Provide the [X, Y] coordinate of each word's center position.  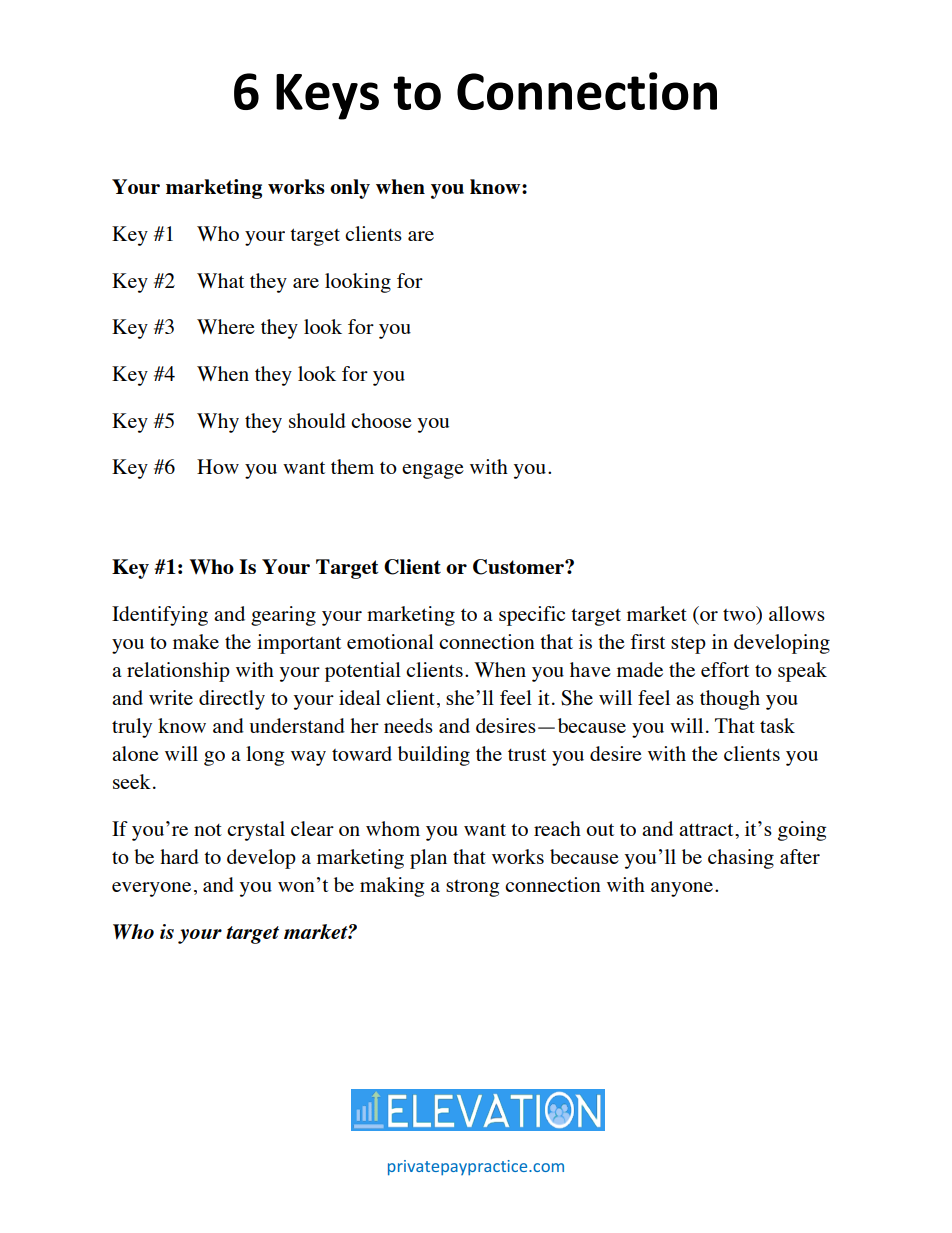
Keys [327, 97]
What [220, 280]
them [352, 466]
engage [433, 471]
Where [226, 326]
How [218, 466]
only [350, 189]
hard [179, 856]
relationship [178, 672]
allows [797, 613]
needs [408, 725]
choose [381, 420]
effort [725, 669]
